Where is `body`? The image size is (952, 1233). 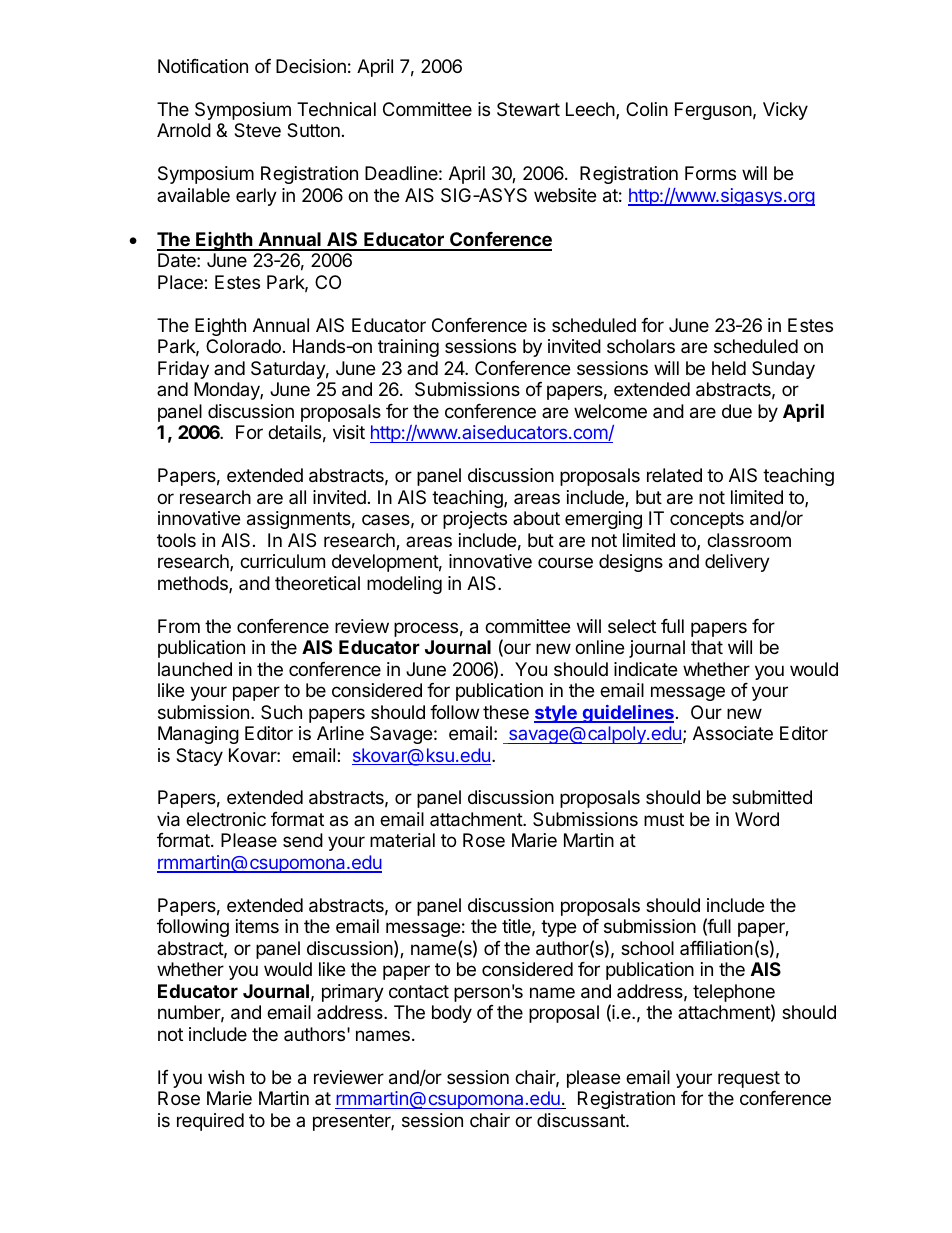 body is located at coordinates (452, 1014).
